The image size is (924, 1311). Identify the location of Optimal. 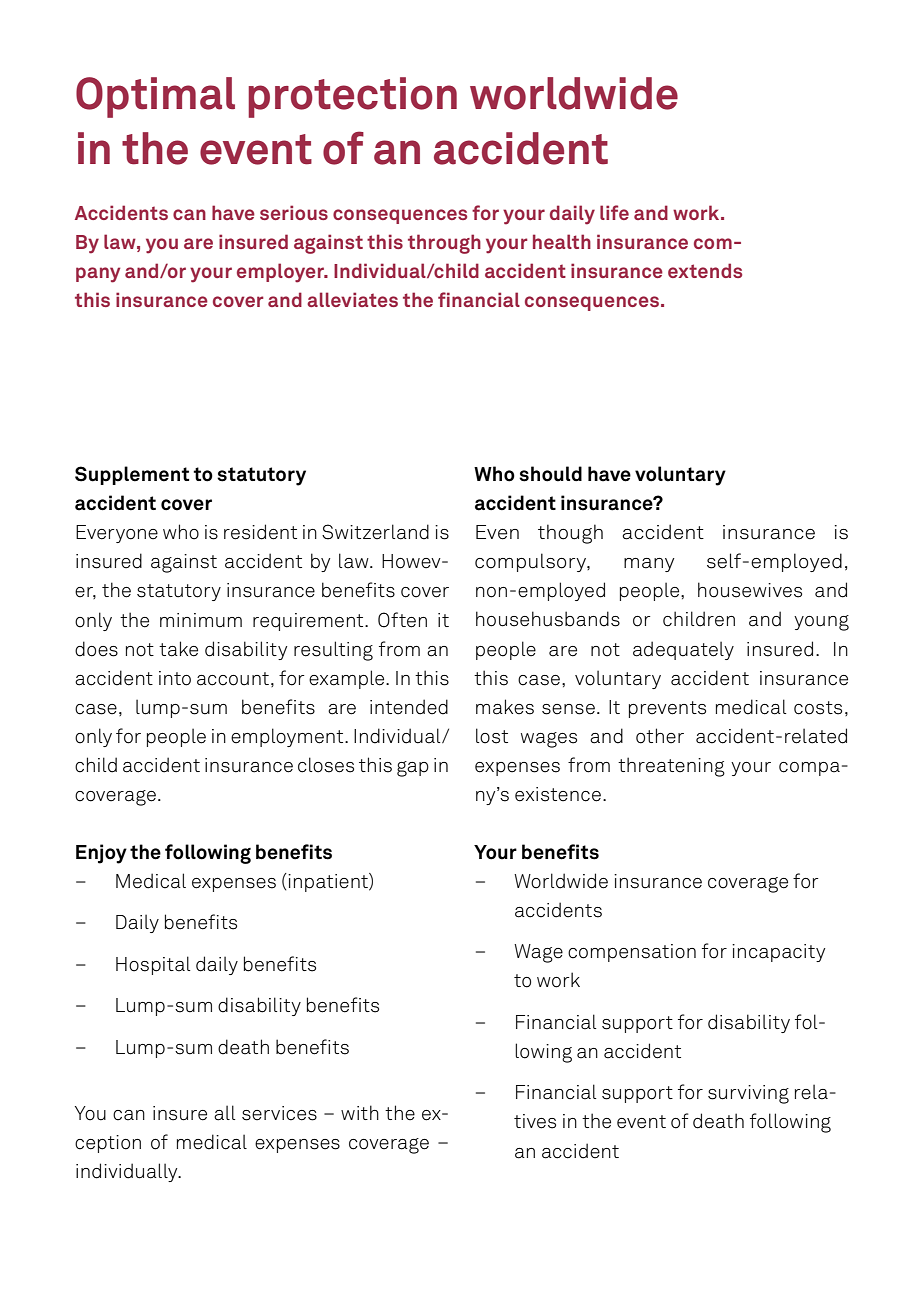
(155, 97).
